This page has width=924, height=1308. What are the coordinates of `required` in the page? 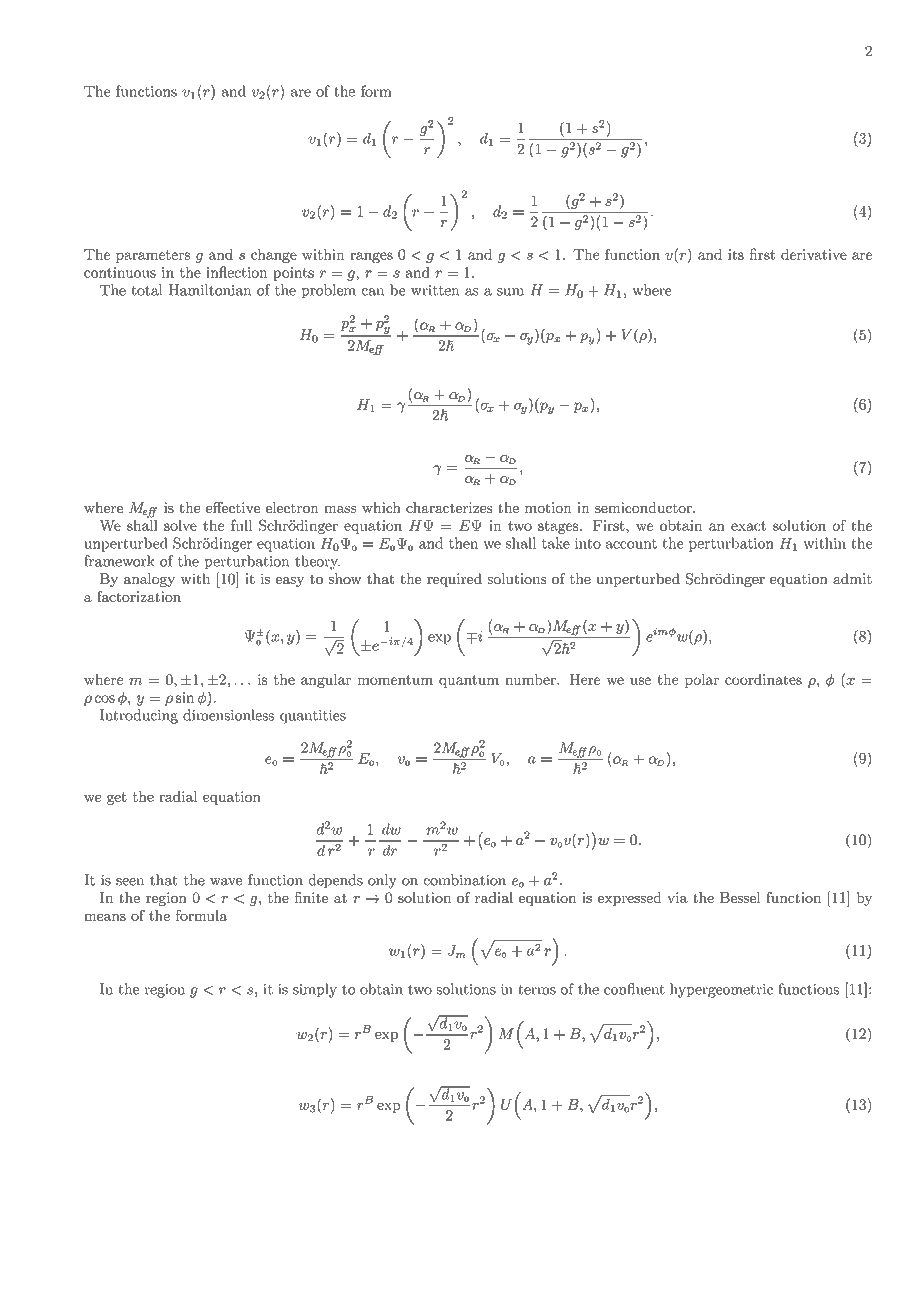 It's located at (454, 580).
